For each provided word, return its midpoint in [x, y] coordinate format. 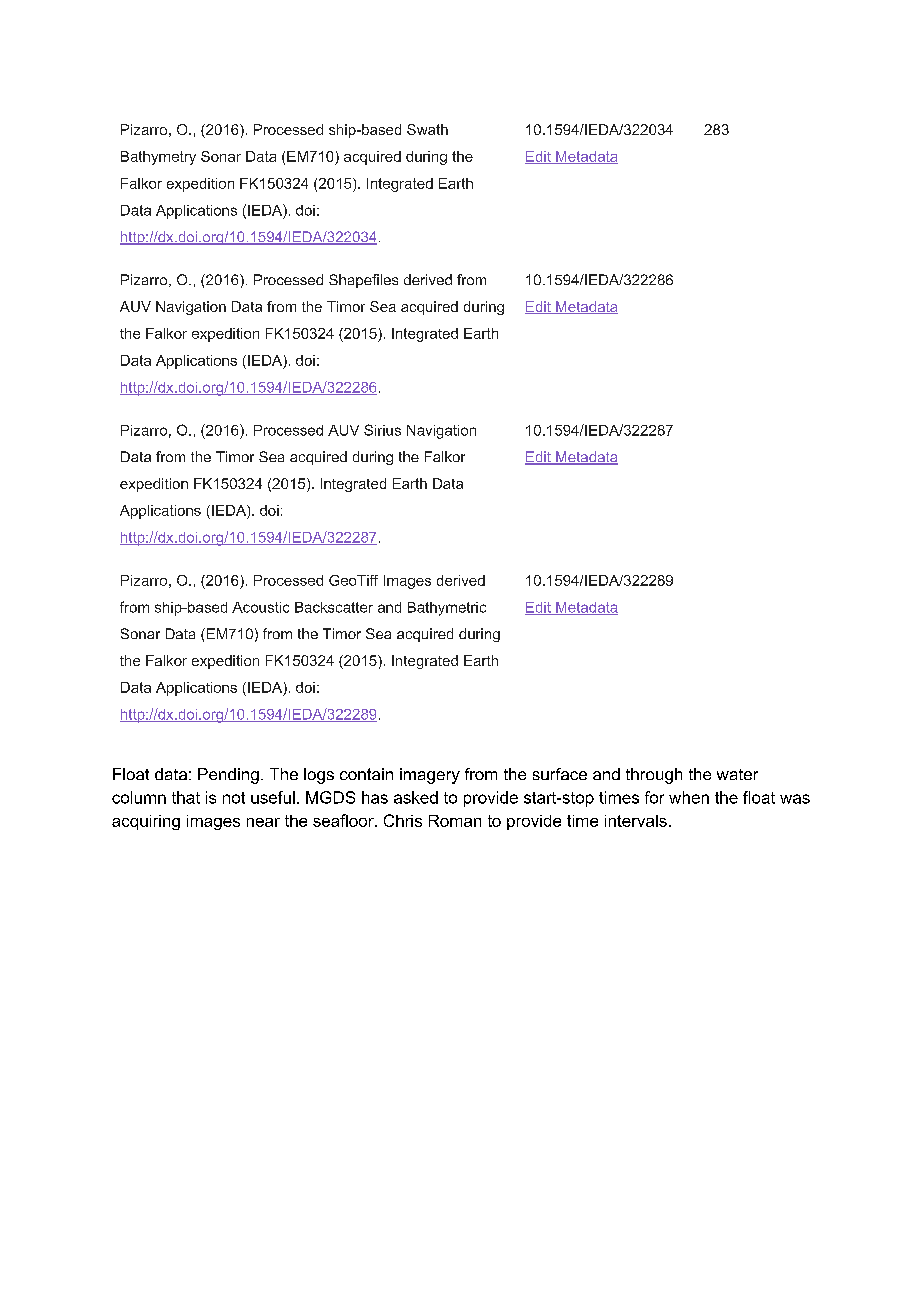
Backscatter [334, 607]
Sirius [382, 430]
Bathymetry [158, 158]
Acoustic [260, 607]
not [234, 798]
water [737, 774]
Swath [427, 129]
